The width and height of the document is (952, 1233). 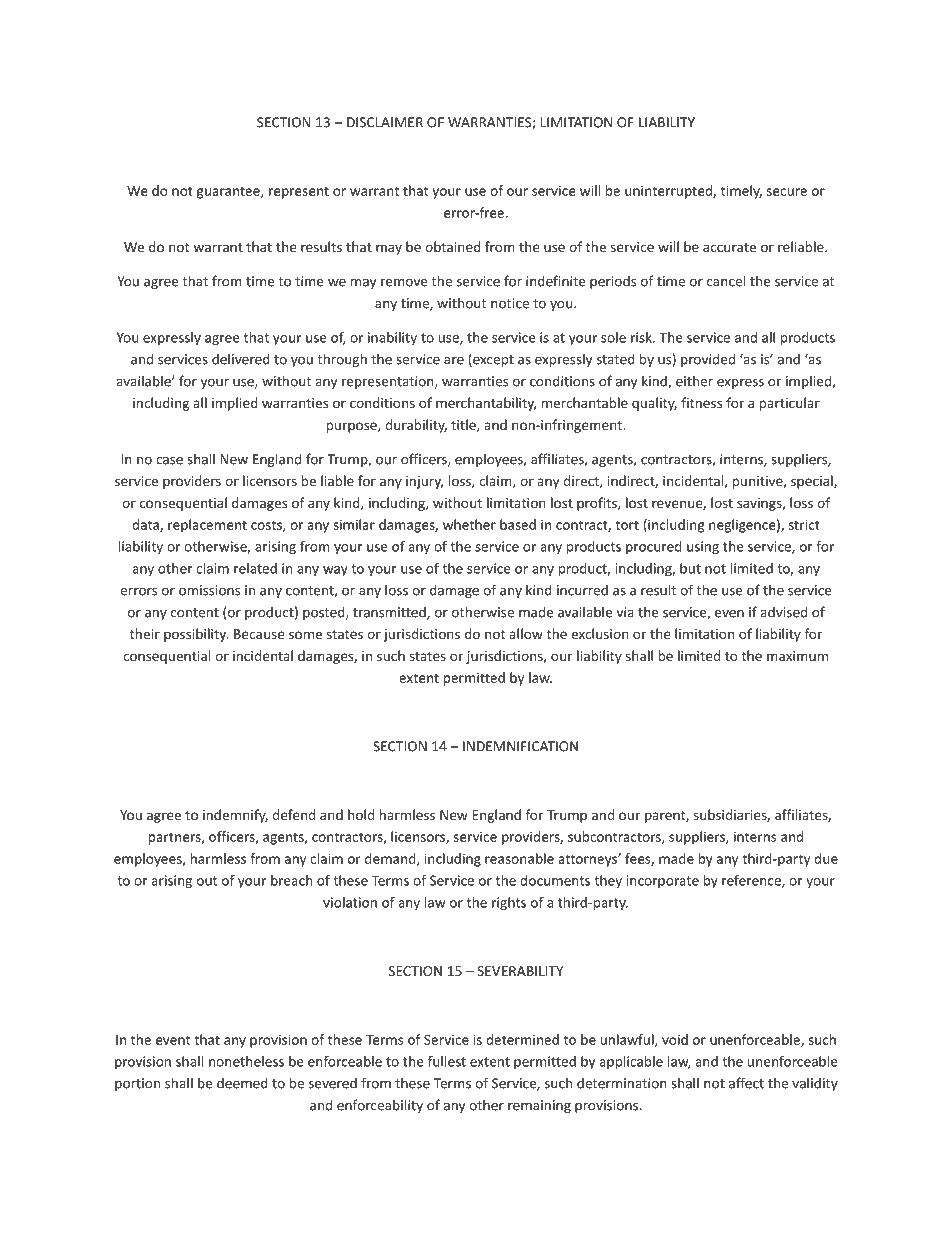 What do you see at coordinates (196, 635) in the document?
I see `possibility` at bounding box center [196, 635].
